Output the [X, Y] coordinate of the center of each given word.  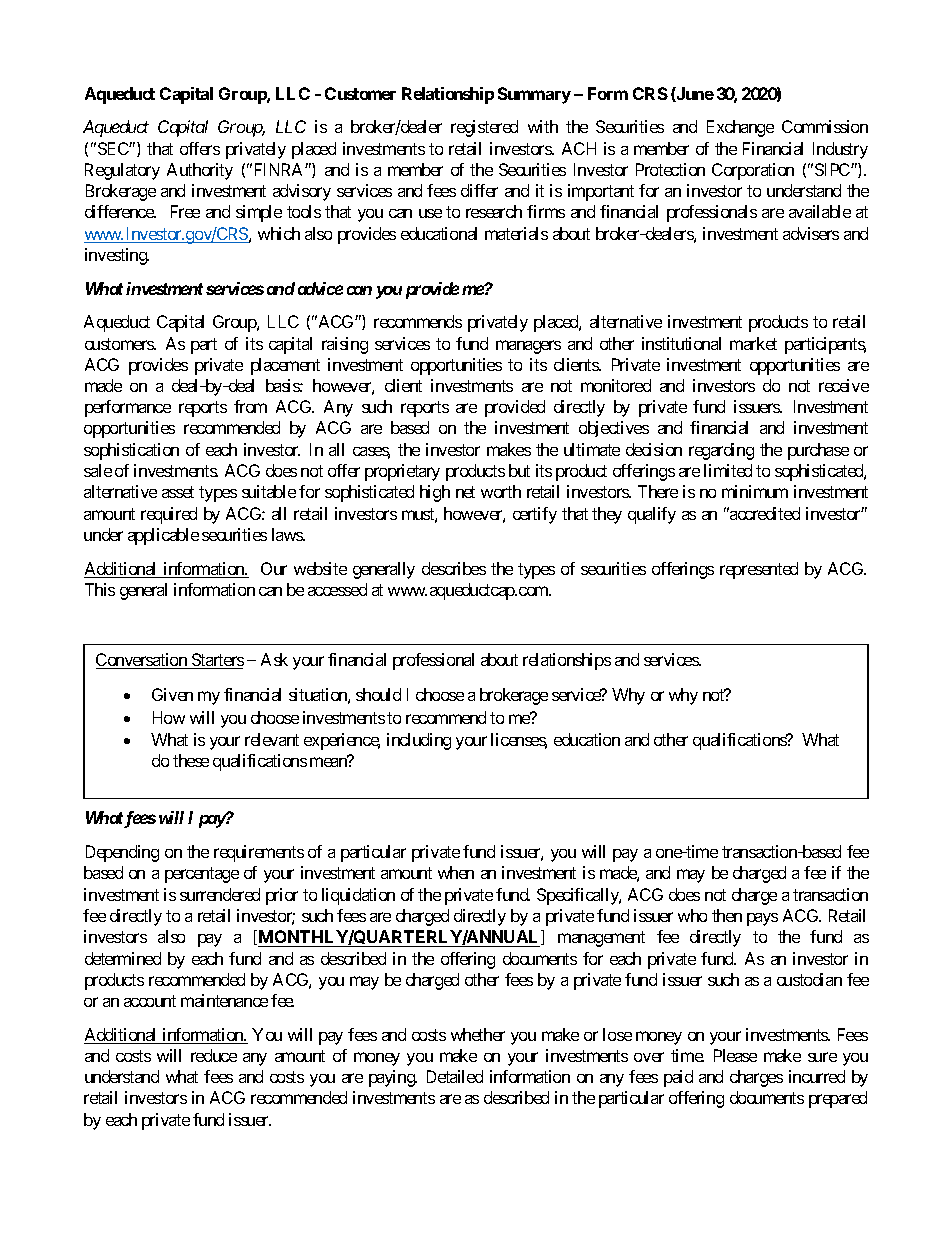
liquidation [358, 896]
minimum [755, 491]
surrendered [220, 894]
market [753, 343]
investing [117, 256]
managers [528, 347]
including [419, 741]
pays [762, 919]
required [169, 515]
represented [759, 570]
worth [501, 491]
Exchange [740, 128]
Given [172, 694]
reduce [214, 1055]
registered [484, 128]
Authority [200, 171]
